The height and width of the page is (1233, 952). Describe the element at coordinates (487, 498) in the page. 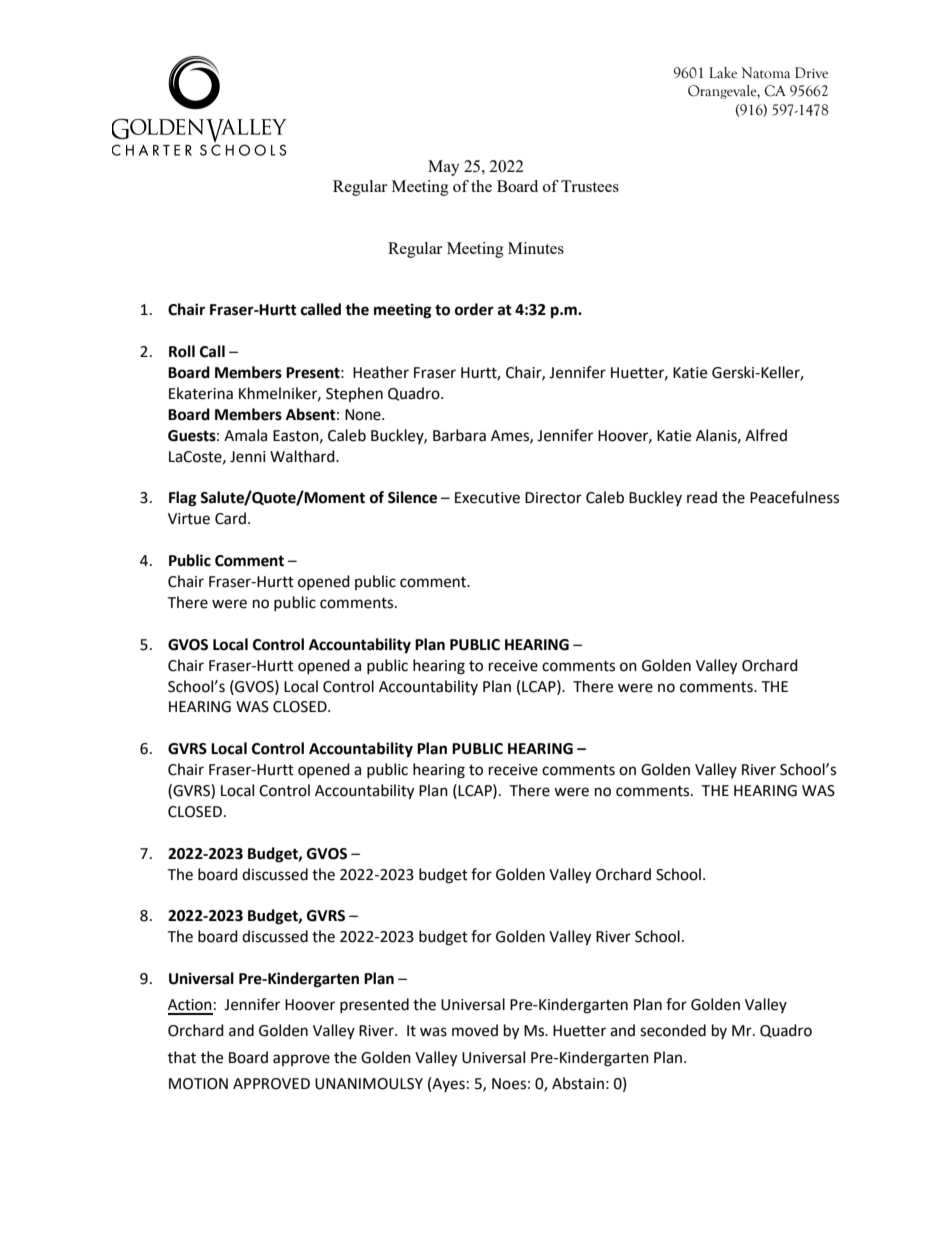

I see `Executive` at that location.
